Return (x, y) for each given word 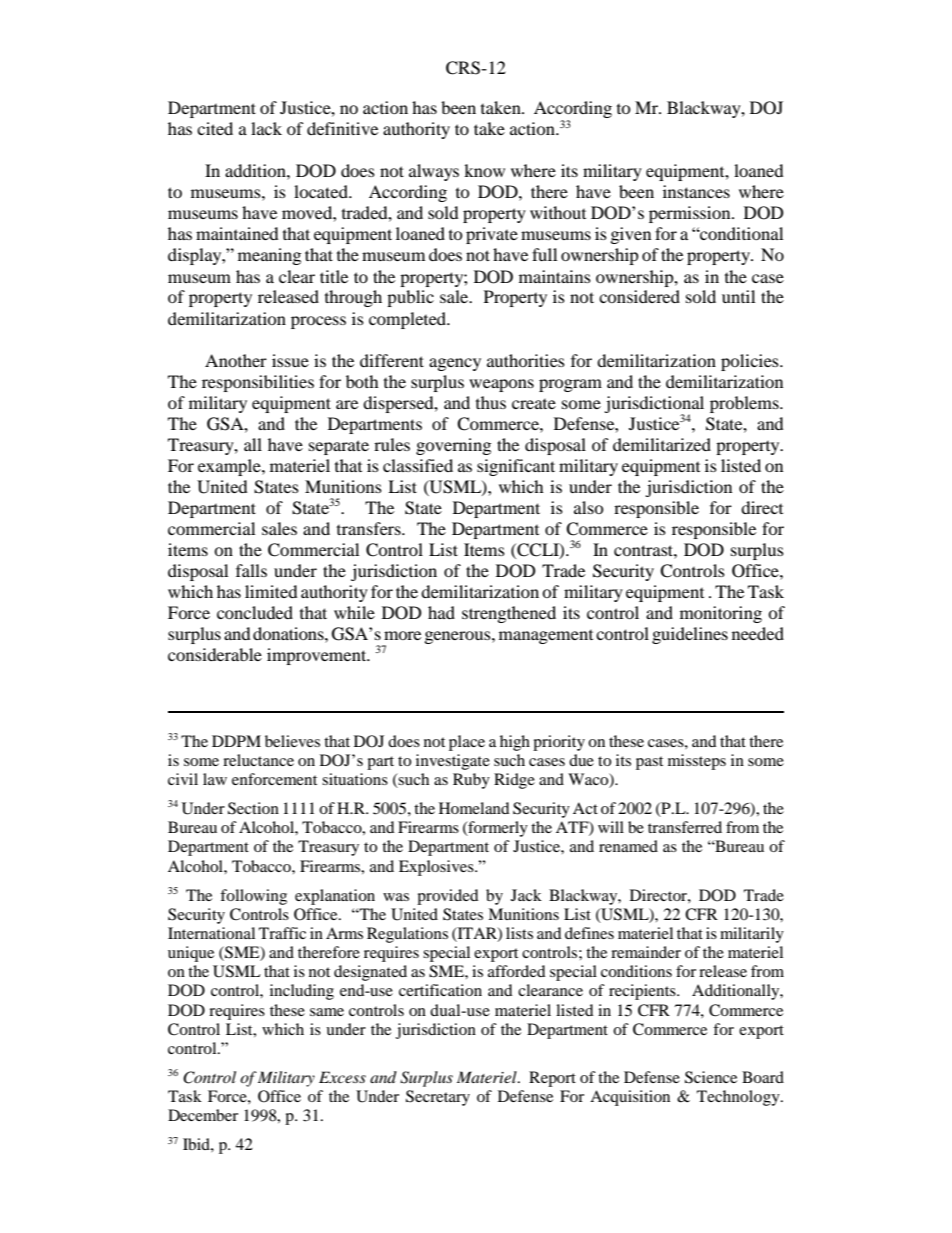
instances (696, 191)
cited (215, 128)
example (230, 467)
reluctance (258, 760)
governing (453, 446)
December (203, 1115)
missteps (697, 762)
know (484, 170)
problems (745, 404)
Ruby (471, 781)
